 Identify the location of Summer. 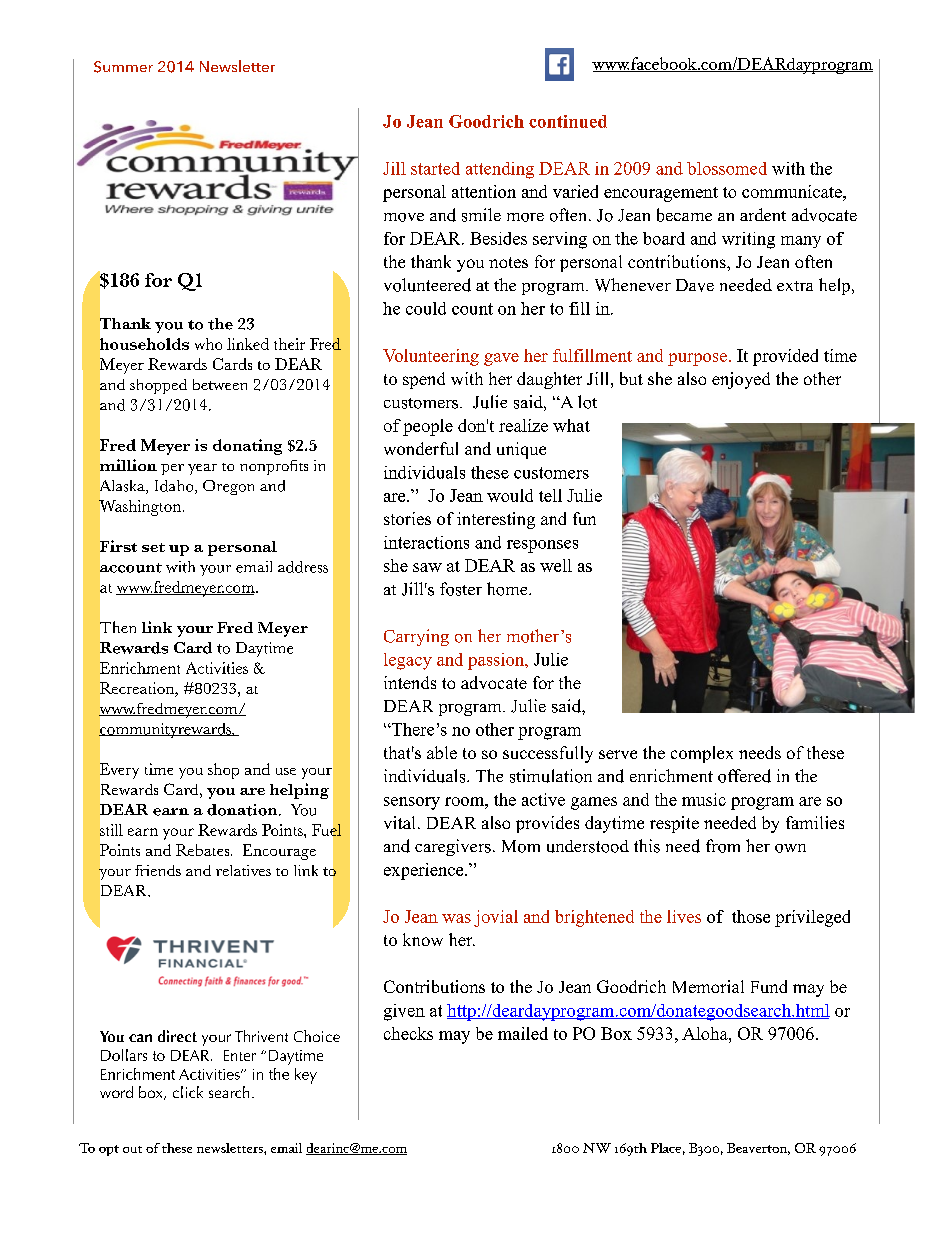
(123, 67).
